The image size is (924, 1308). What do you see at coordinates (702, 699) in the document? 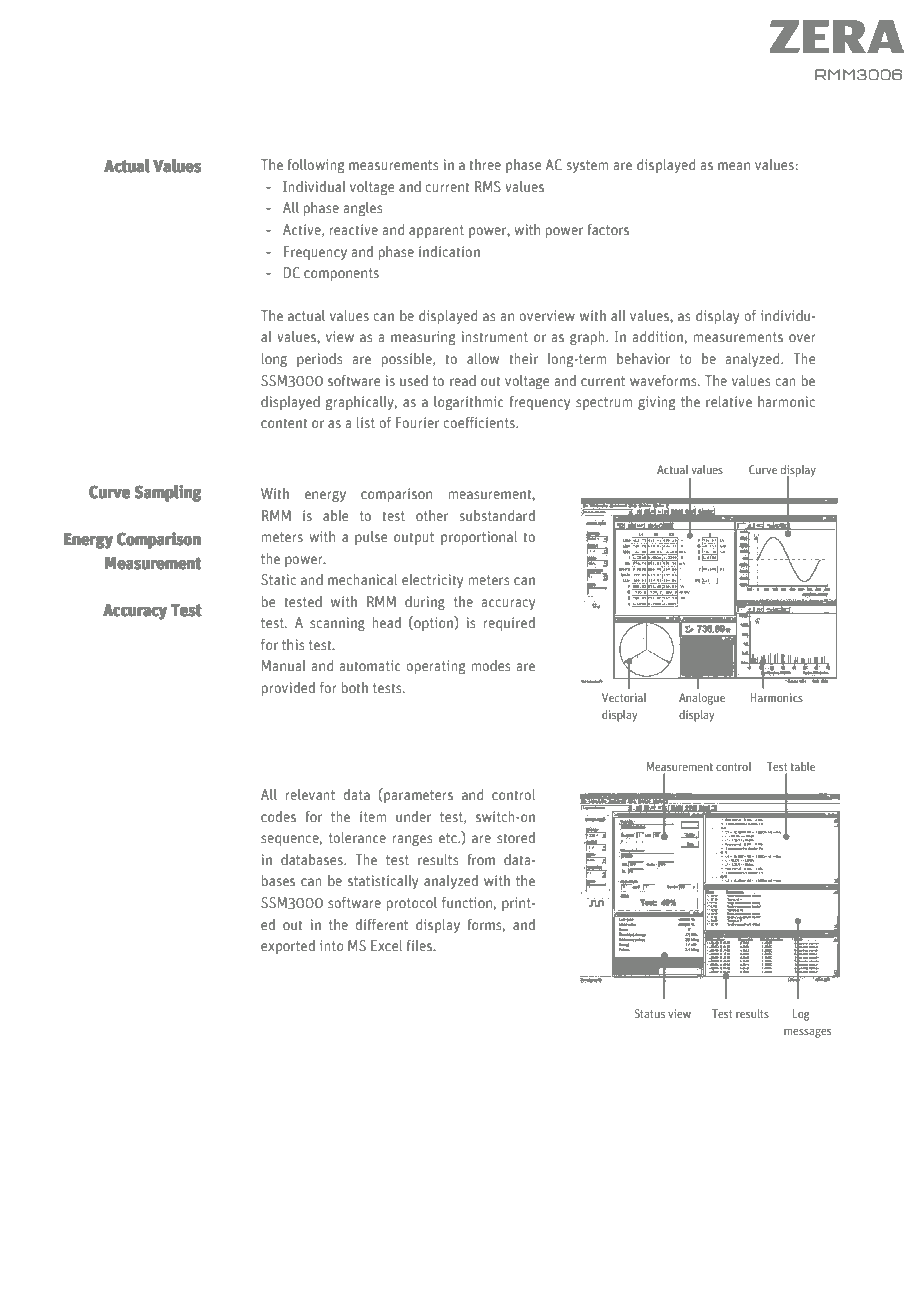
I see `Analogue` at bounding box center [702, 699].
